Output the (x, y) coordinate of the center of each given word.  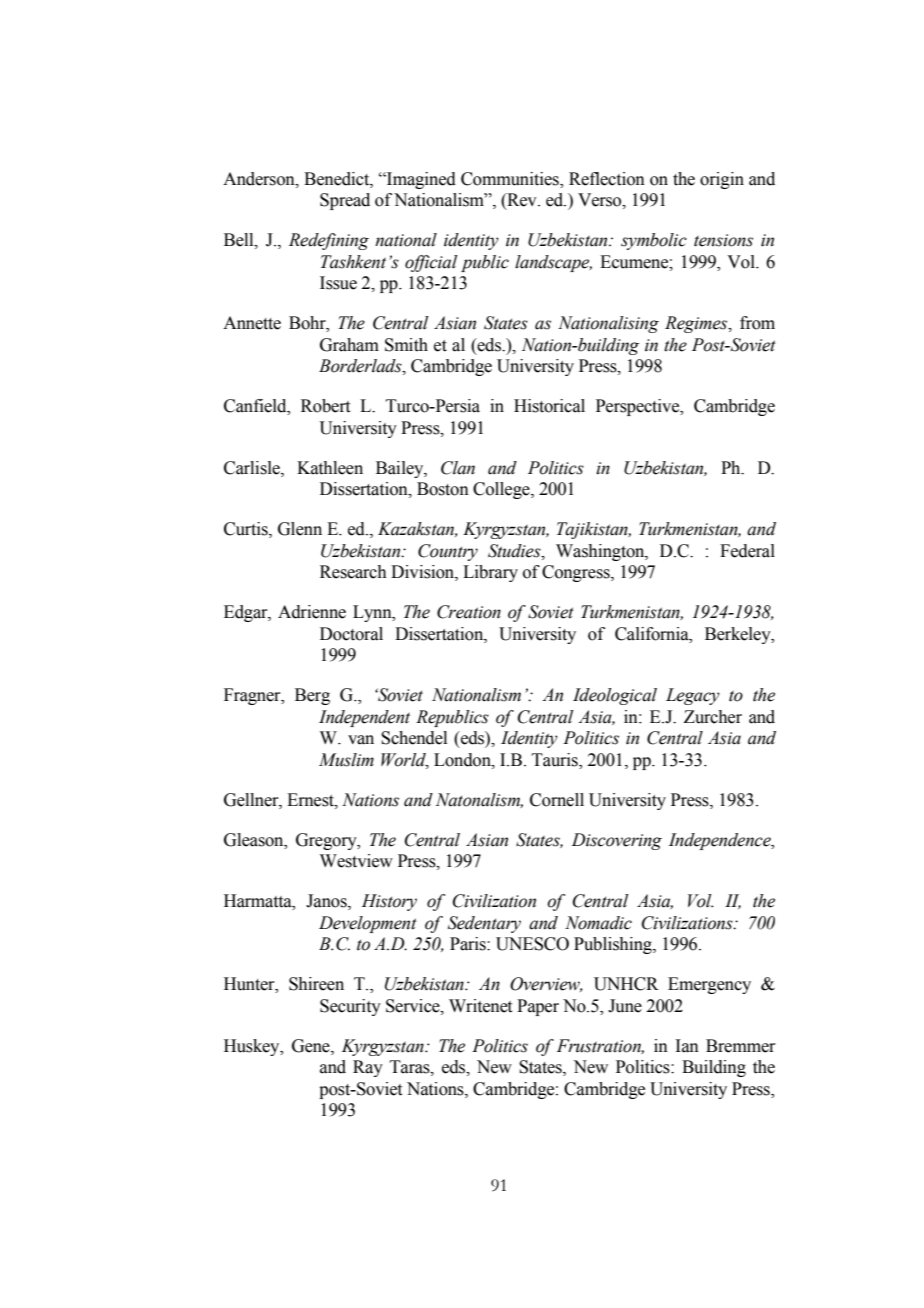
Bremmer (741, 1046)
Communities (511, 180)
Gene (312, 1046)
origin (722, 180)
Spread (345, 201)
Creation (469, 612)
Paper (538, 1007)
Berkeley (739, 635)
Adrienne (312, 612)
